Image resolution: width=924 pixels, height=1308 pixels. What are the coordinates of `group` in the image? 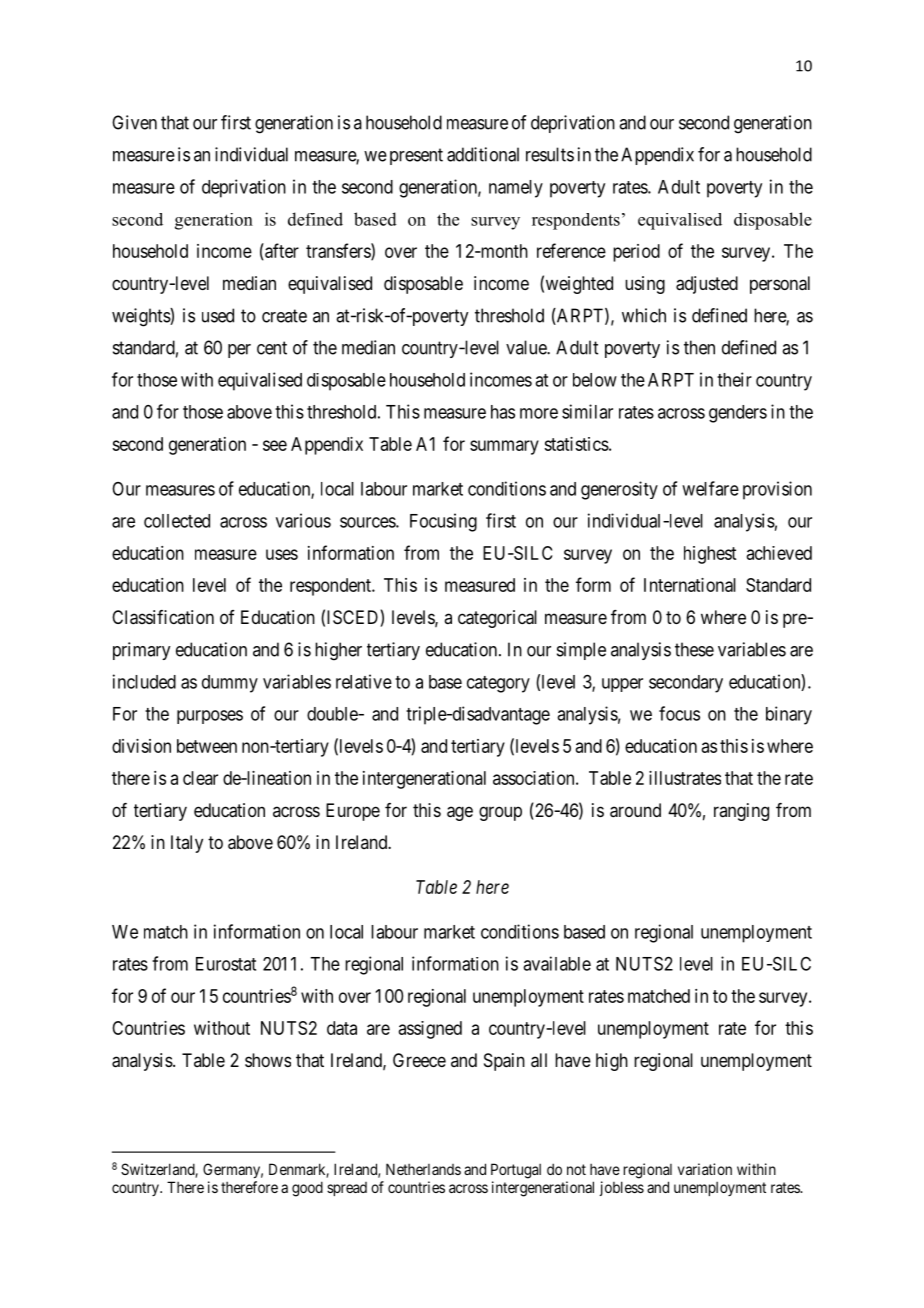 It's located at (500, 813).
